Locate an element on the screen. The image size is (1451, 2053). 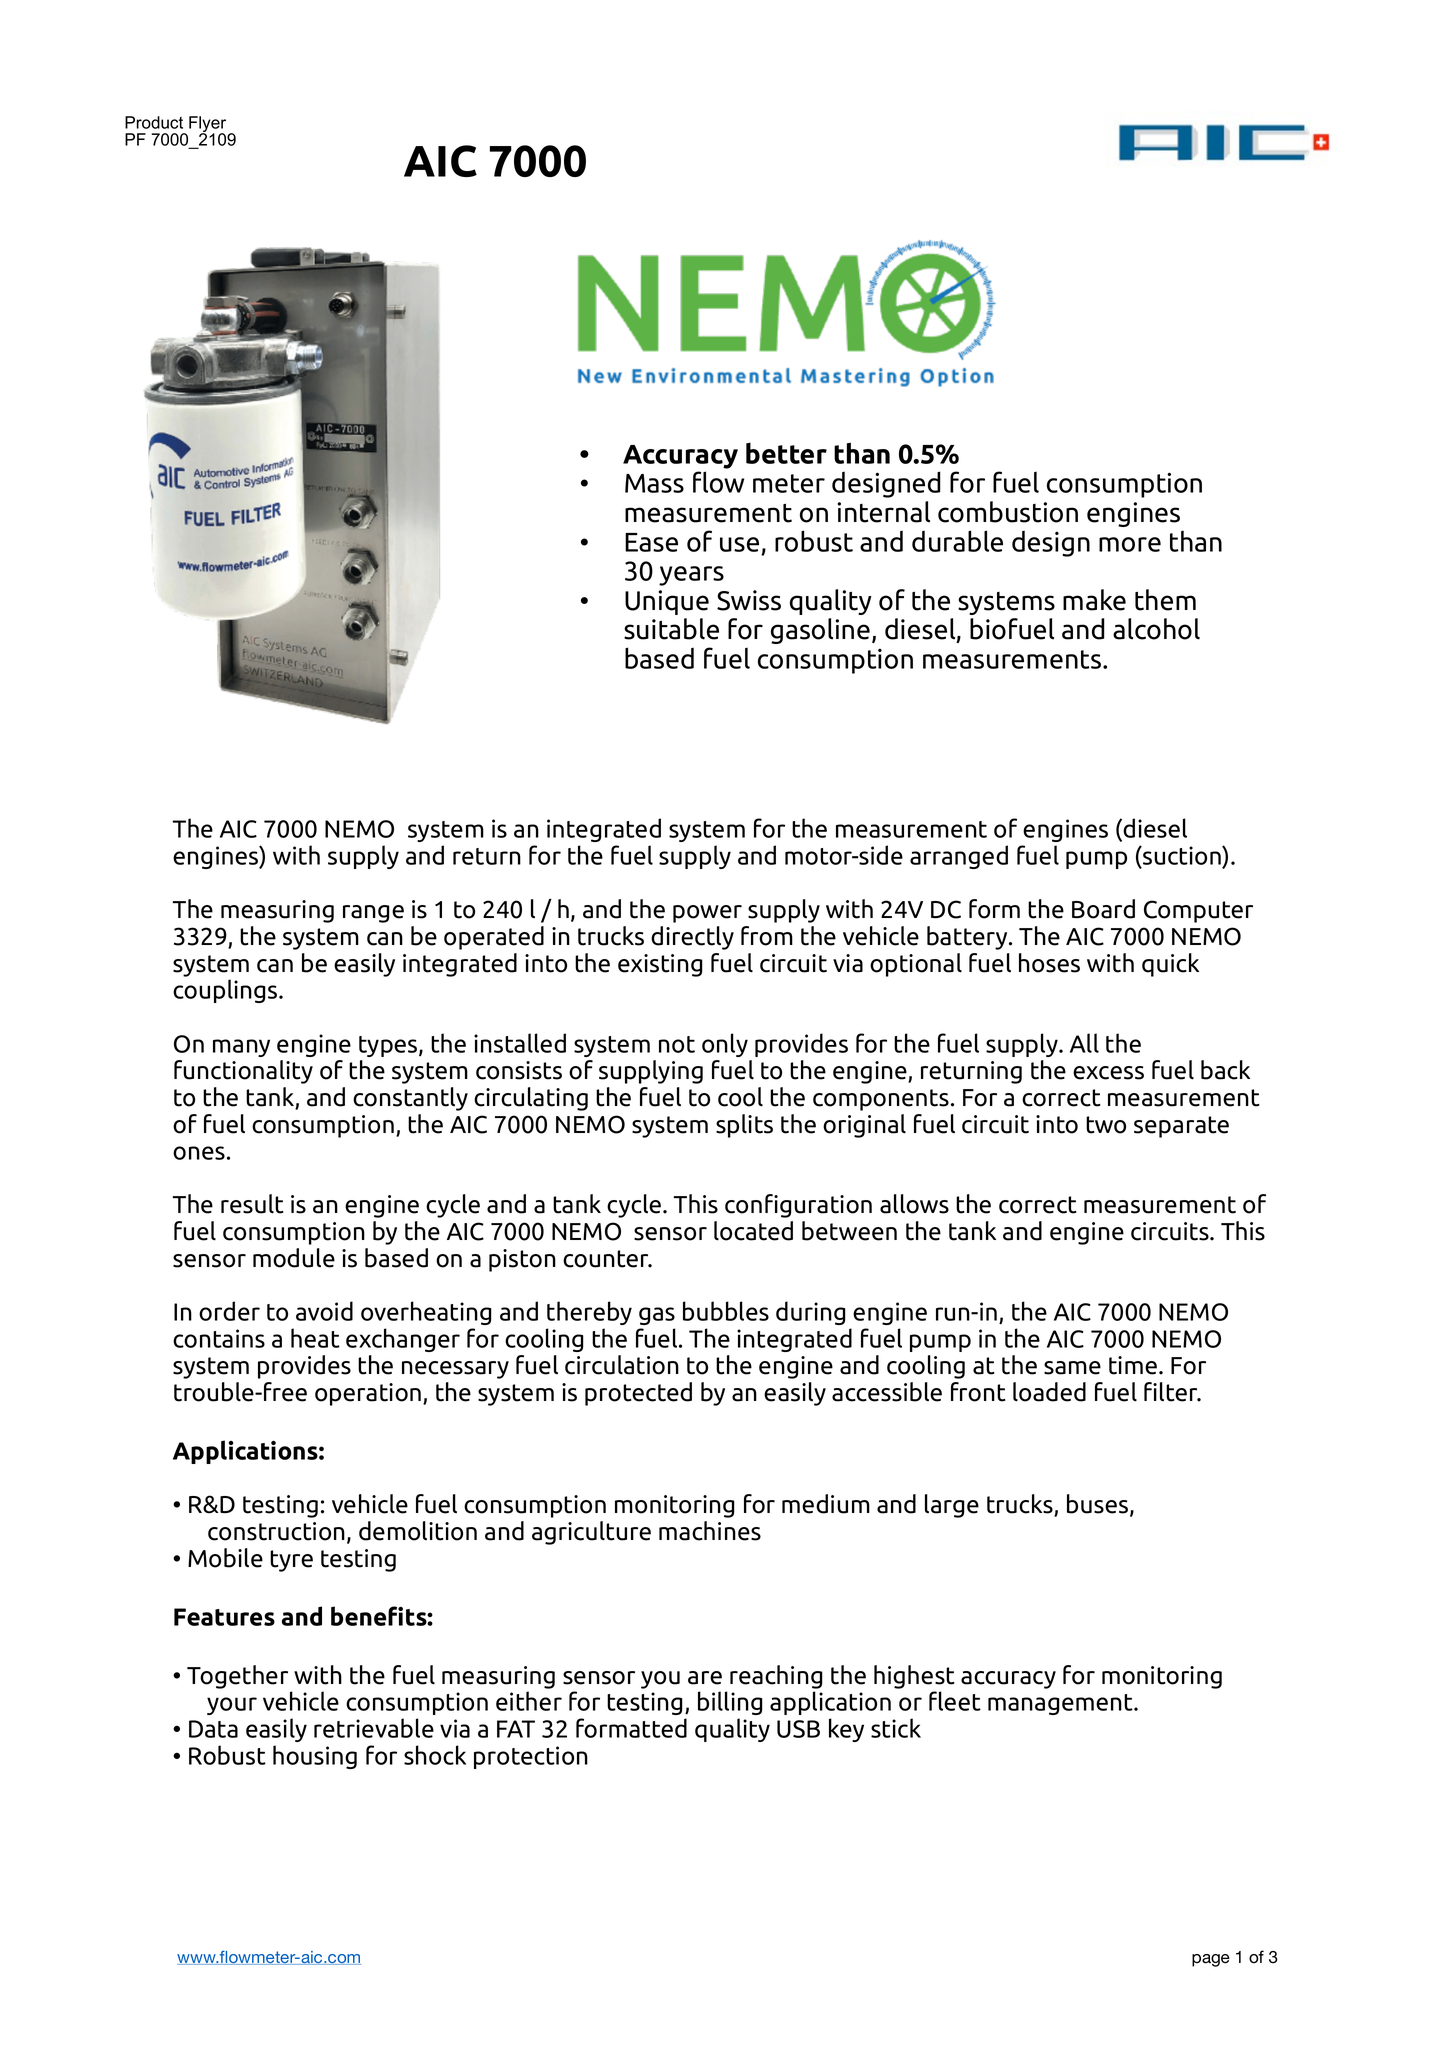
better is located at coordinates (786, 453).
